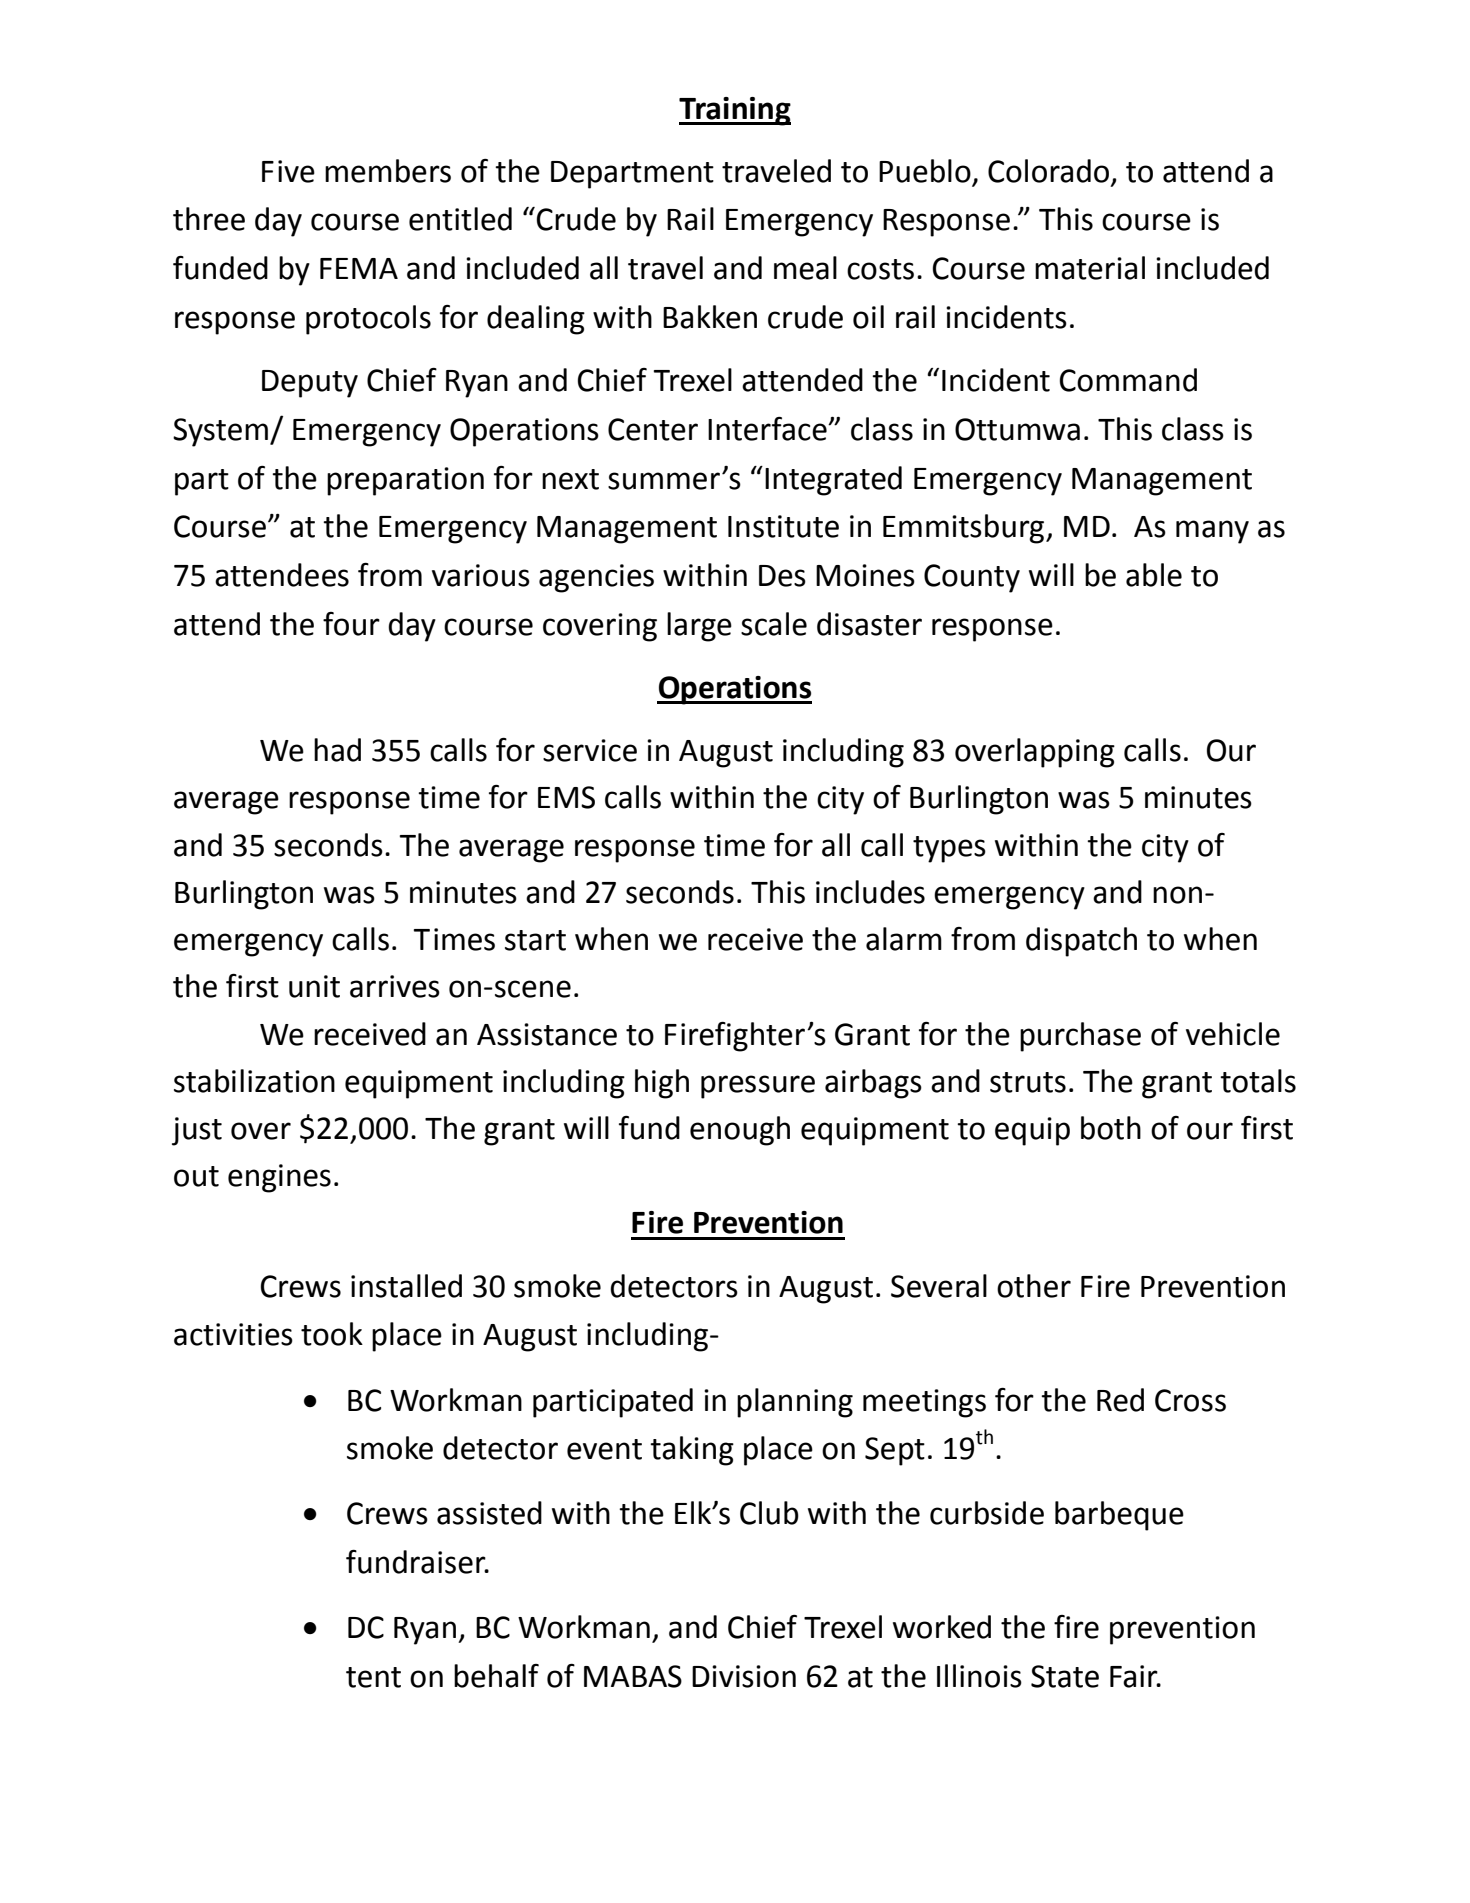 The width and height of the screenshot is (1470, 1903). Describe the element at coordinates (406, 1286) in the screenshot. I see `installed` at that location.
